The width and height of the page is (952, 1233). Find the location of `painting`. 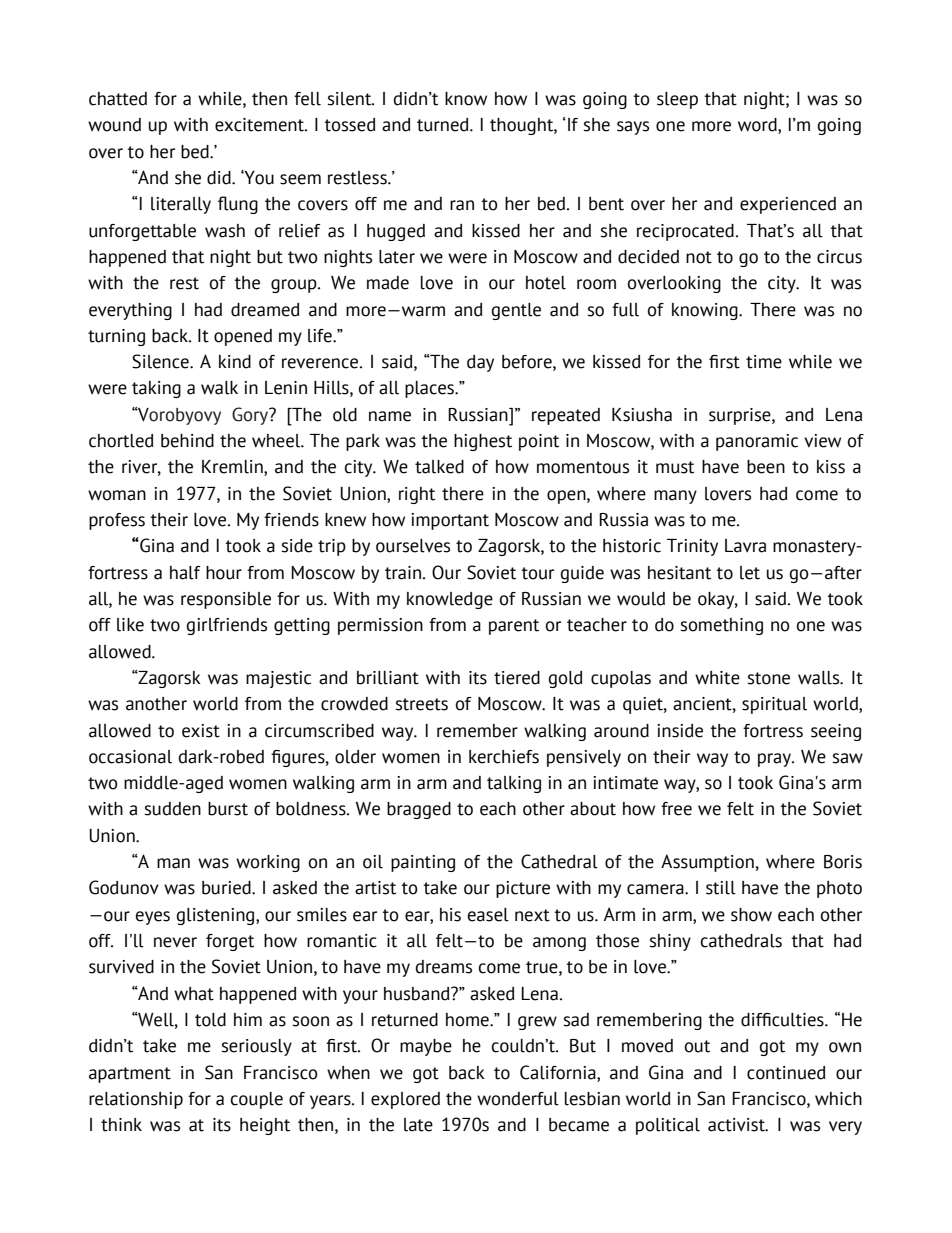

painting is located at coordinates (423, 863).
